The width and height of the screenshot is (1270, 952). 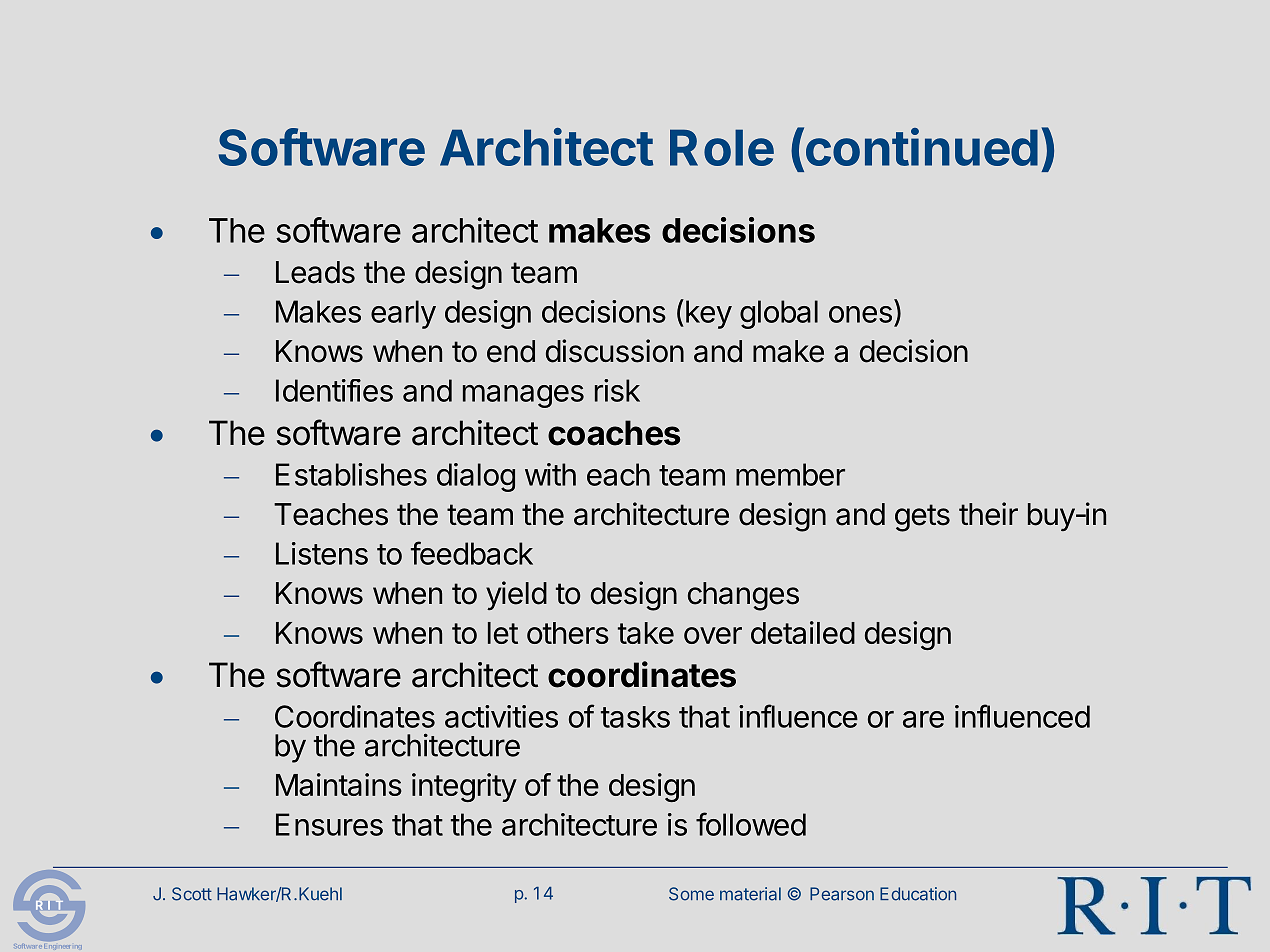 What do you see at coordinates (922, 518) in the screenshot?
I see `gets` at bounding box center [922, 518].
